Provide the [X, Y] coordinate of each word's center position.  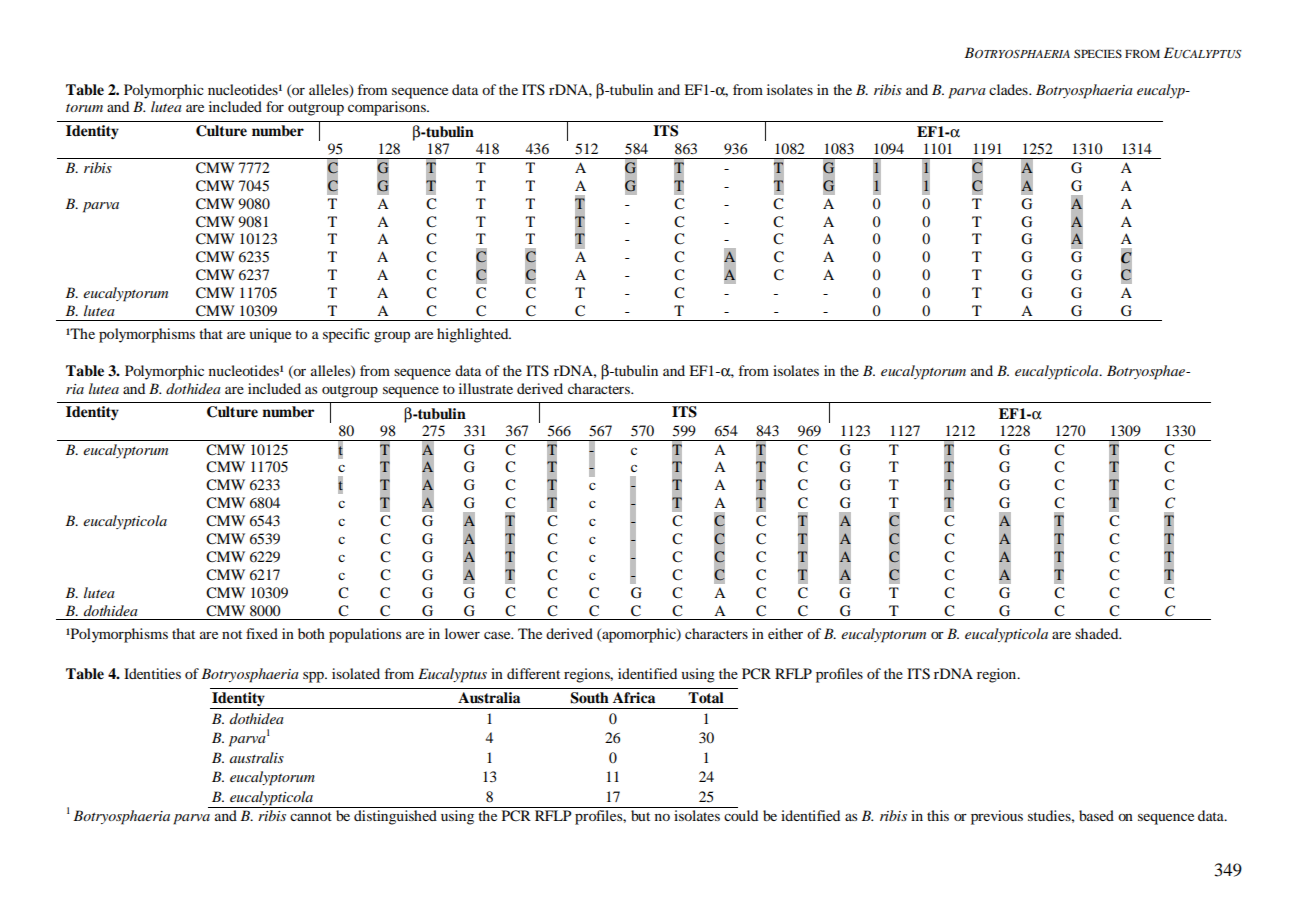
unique [270, 335]
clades [1009, 89]
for [275, 106]
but [640, 815]
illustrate [486, 388]
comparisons [388, 108]
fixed [262, 633]
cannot [311, 816]
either [785, 633]
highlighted [474, 335]
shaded [1098, 633]
